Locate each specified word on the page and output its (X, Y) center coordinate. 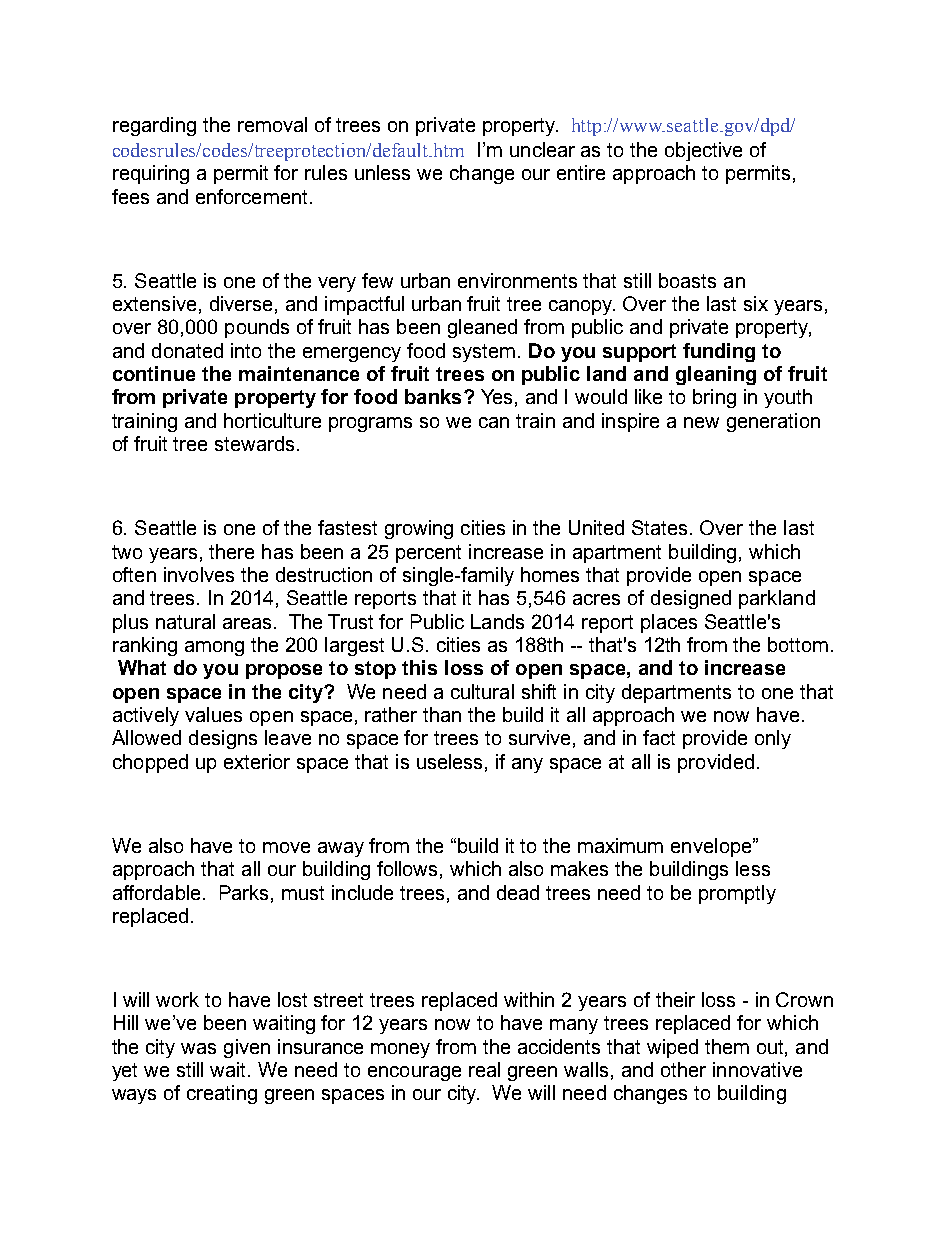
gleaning (716, 375)
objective (703, 151)
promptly (737, 894)
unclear (542, 149)
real (484, 1069)
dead (518, 892)
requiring (151, 174)
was (198, 1048)
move (286, 847)
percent (428, 554)
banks (433, 396)
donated (187, 350)
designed (691, 599)
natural (185, 621)
